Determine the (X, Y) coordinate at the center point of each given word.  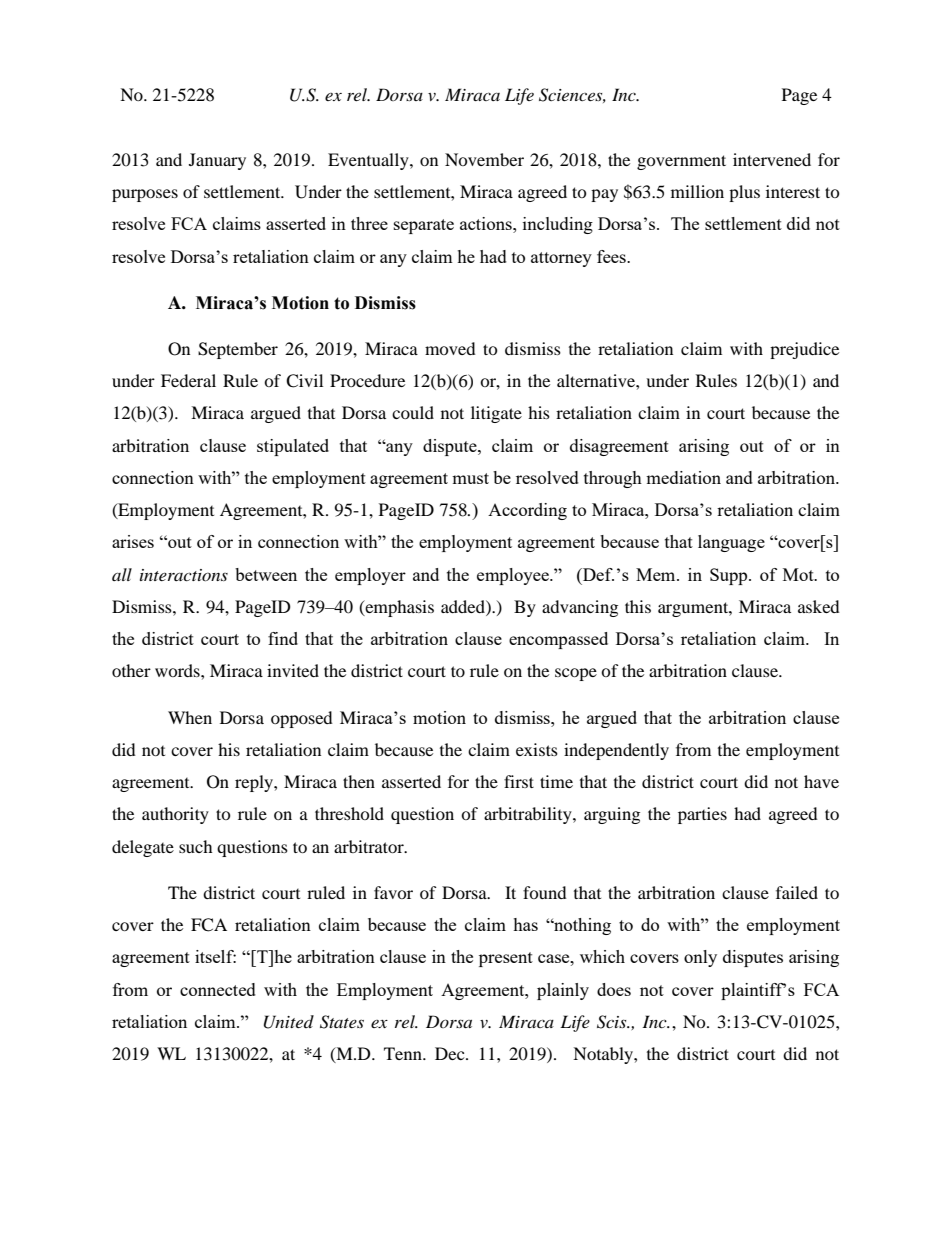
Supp (730, 576)
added (464, 606)
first (519, 781)
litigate (496, 414)
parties (702, 815)
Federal (188, 380)
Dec (451, 1053)
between (266, 574)
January (217, 161)
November (484, 159)
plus (744, 193)
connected (218, 989)
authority (175, 815)
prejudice (804, 350)
